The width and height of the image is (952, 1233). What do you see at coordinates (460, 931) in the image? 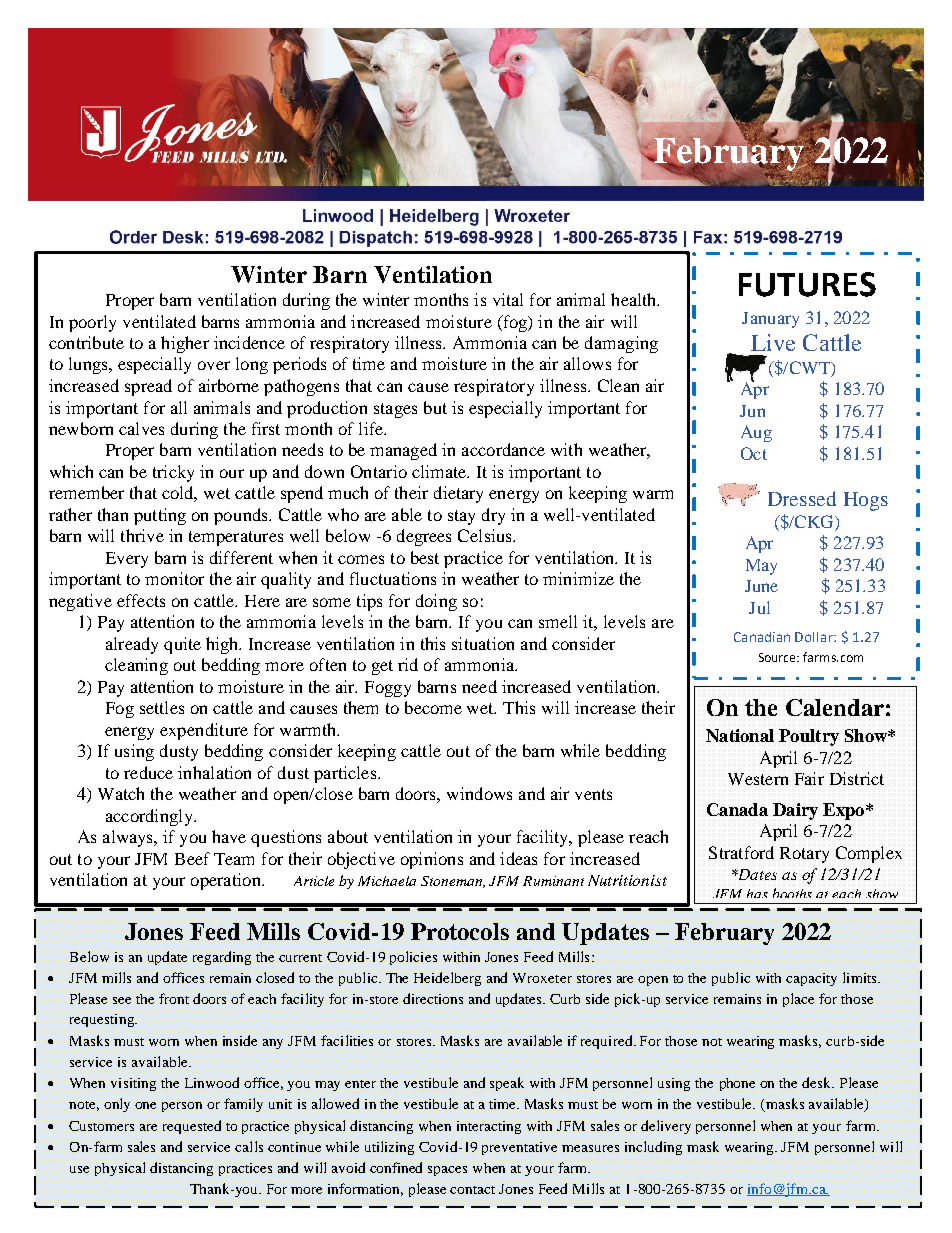
I see `Protocols` at bounding box center [460, 931].
